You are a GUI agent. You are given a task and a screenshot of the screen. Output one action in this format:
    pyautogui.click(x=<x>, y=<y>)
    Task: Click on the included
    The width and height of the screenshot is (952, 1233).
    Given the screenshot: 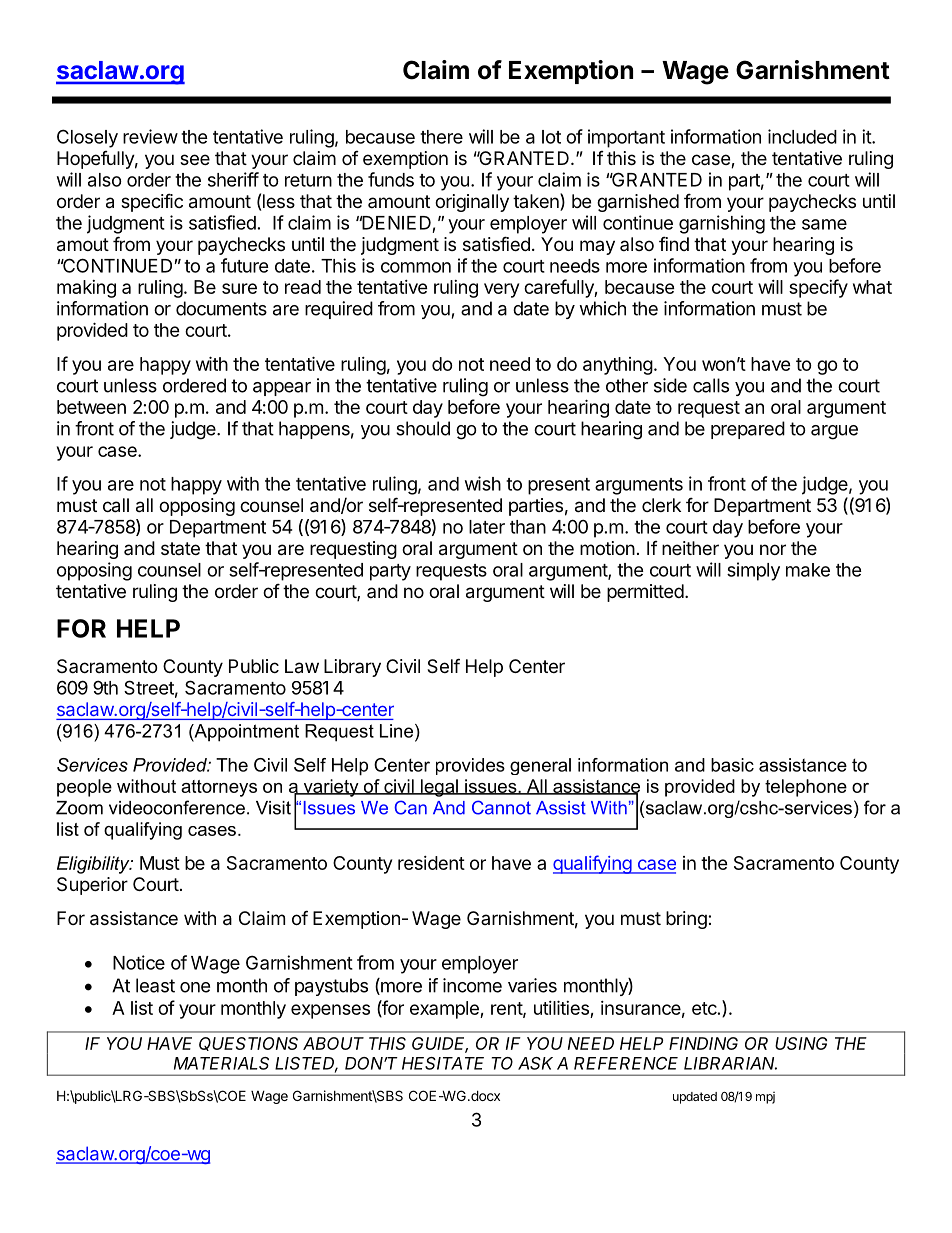 What is the action you would take?
    pyautogui.click(x=802, y=136)
